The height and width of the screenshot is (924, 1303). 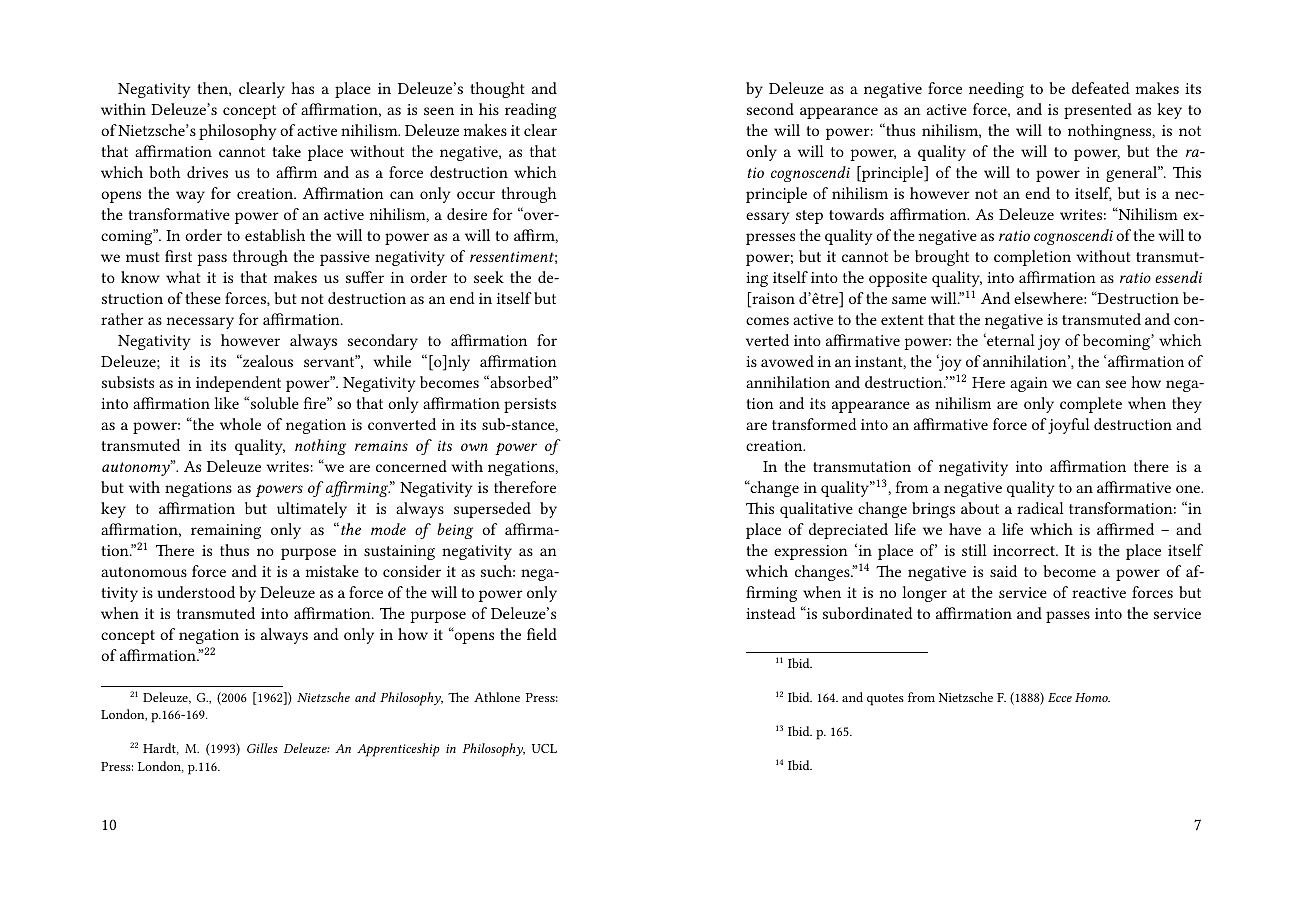 What do you see at coordinates (1098, 111) in the screenshot?
I see `presented` at bounding box center [1098, 111].
